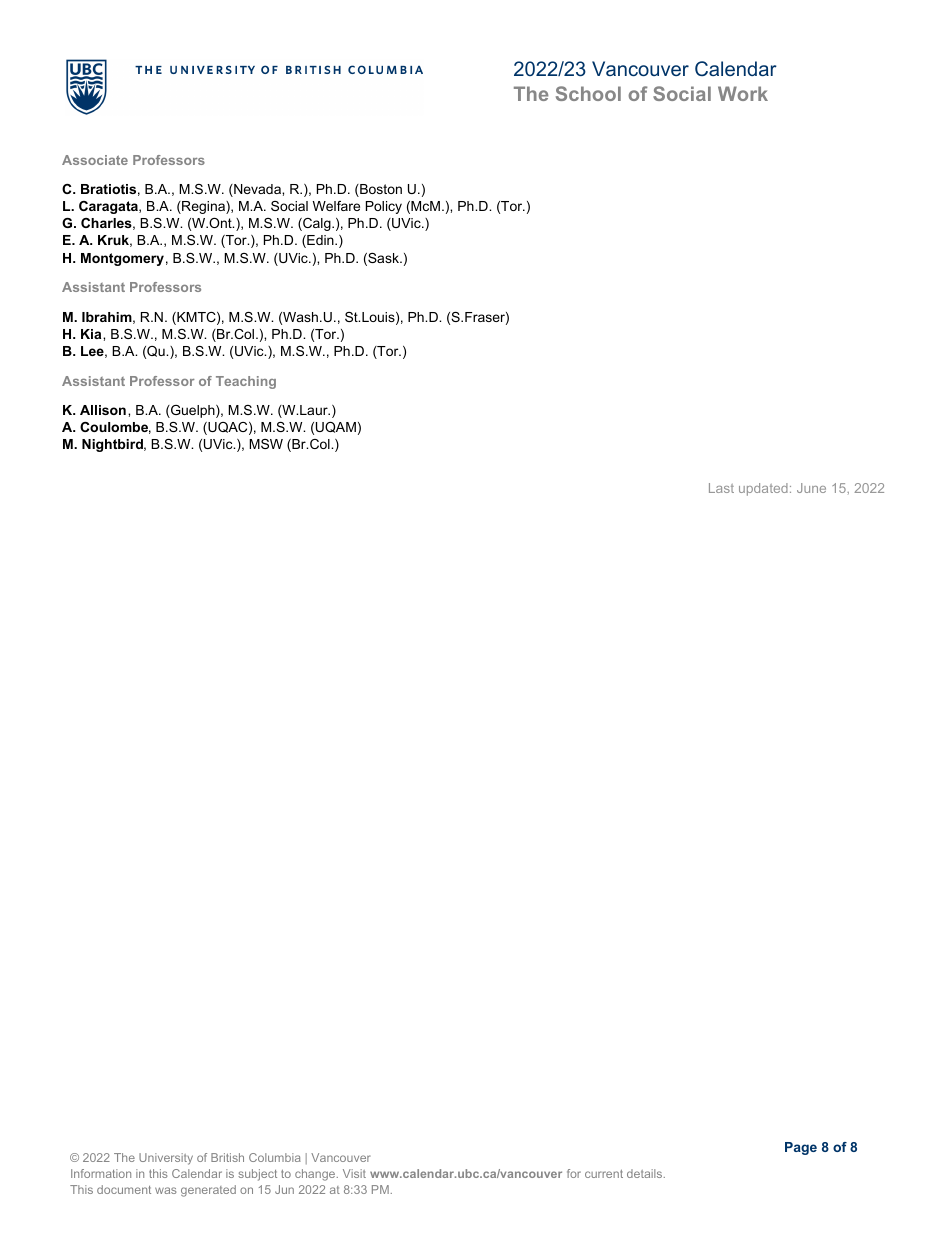 The width and height of the screenshot is (952, 1233). I want to click on University, so click(166, 1159).
